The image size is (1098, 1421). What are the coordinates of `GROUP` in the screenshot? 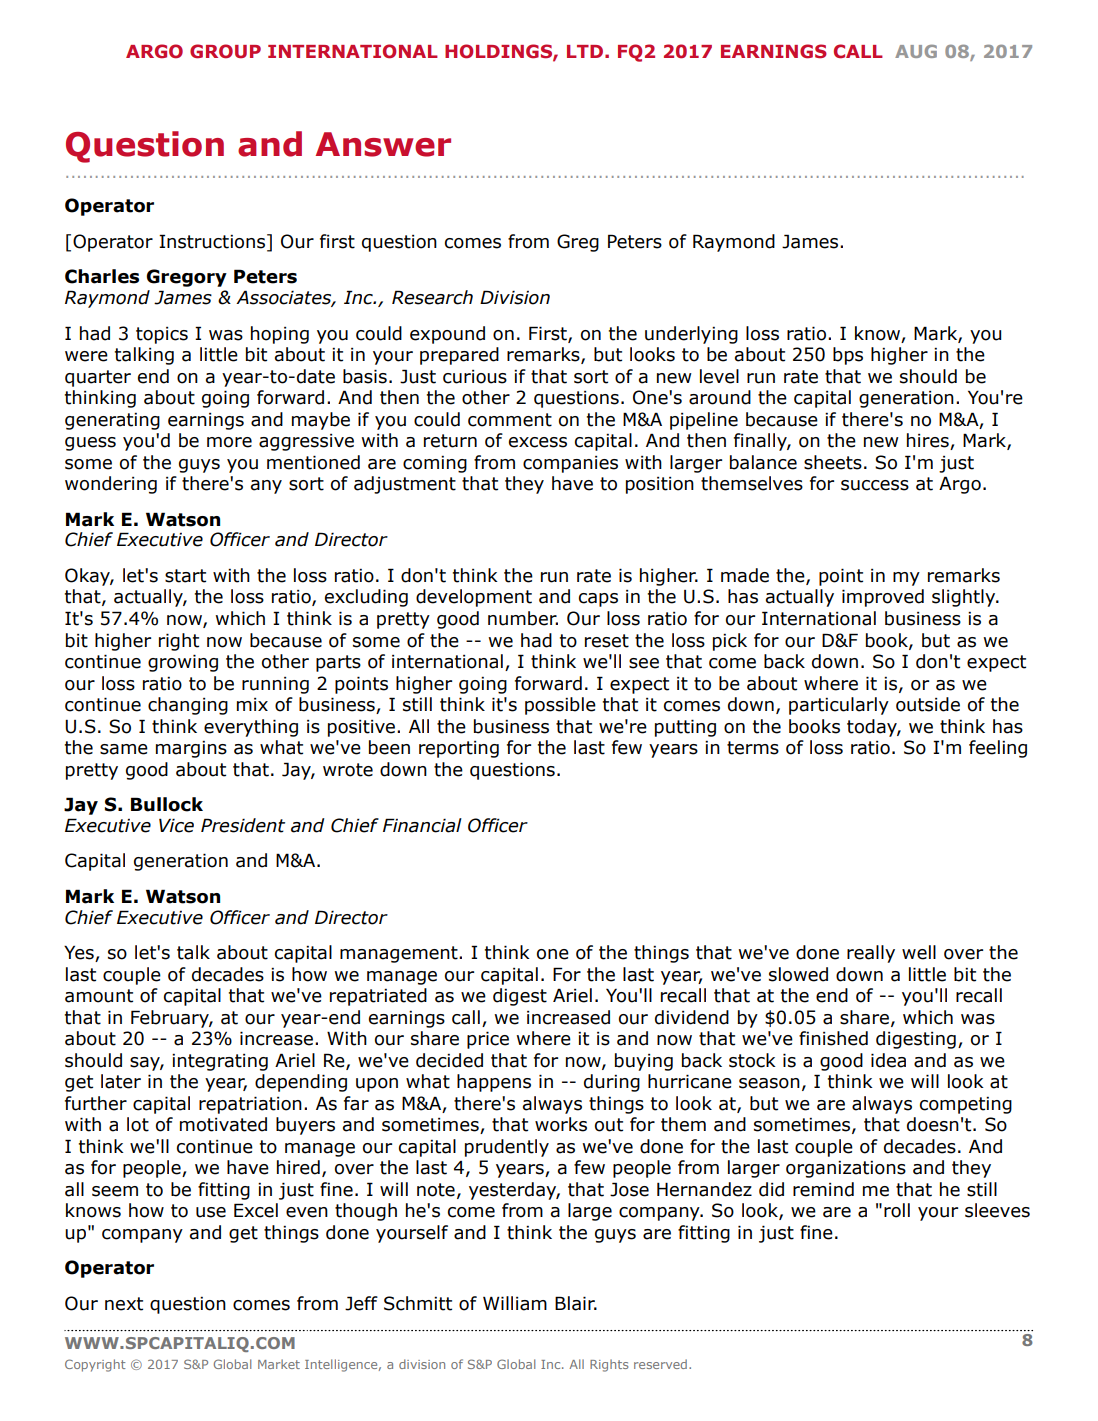 It's located at (225, 51).
